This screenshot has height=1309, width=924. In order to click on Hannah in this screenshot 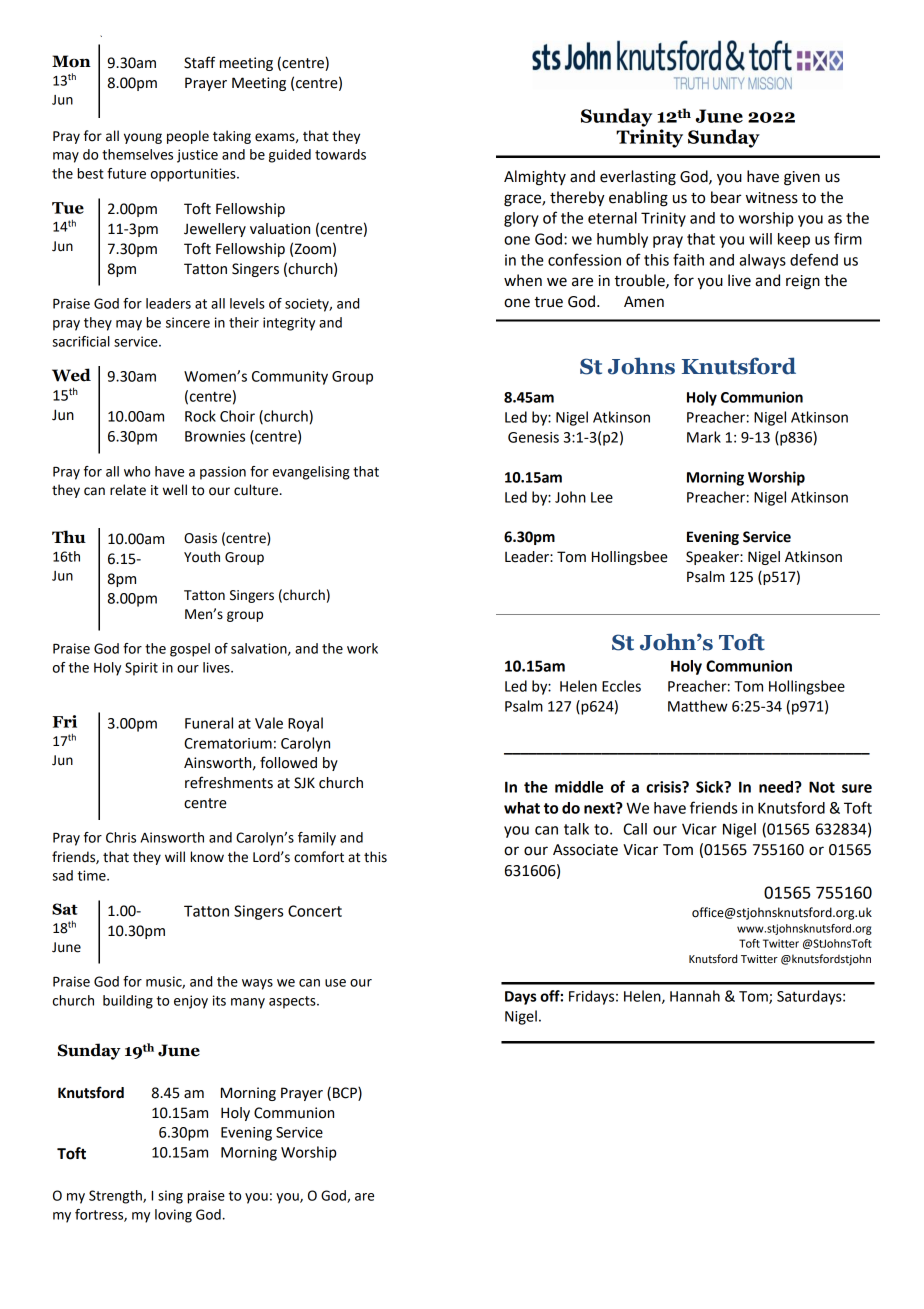, I will do `click(695, 996)`.
